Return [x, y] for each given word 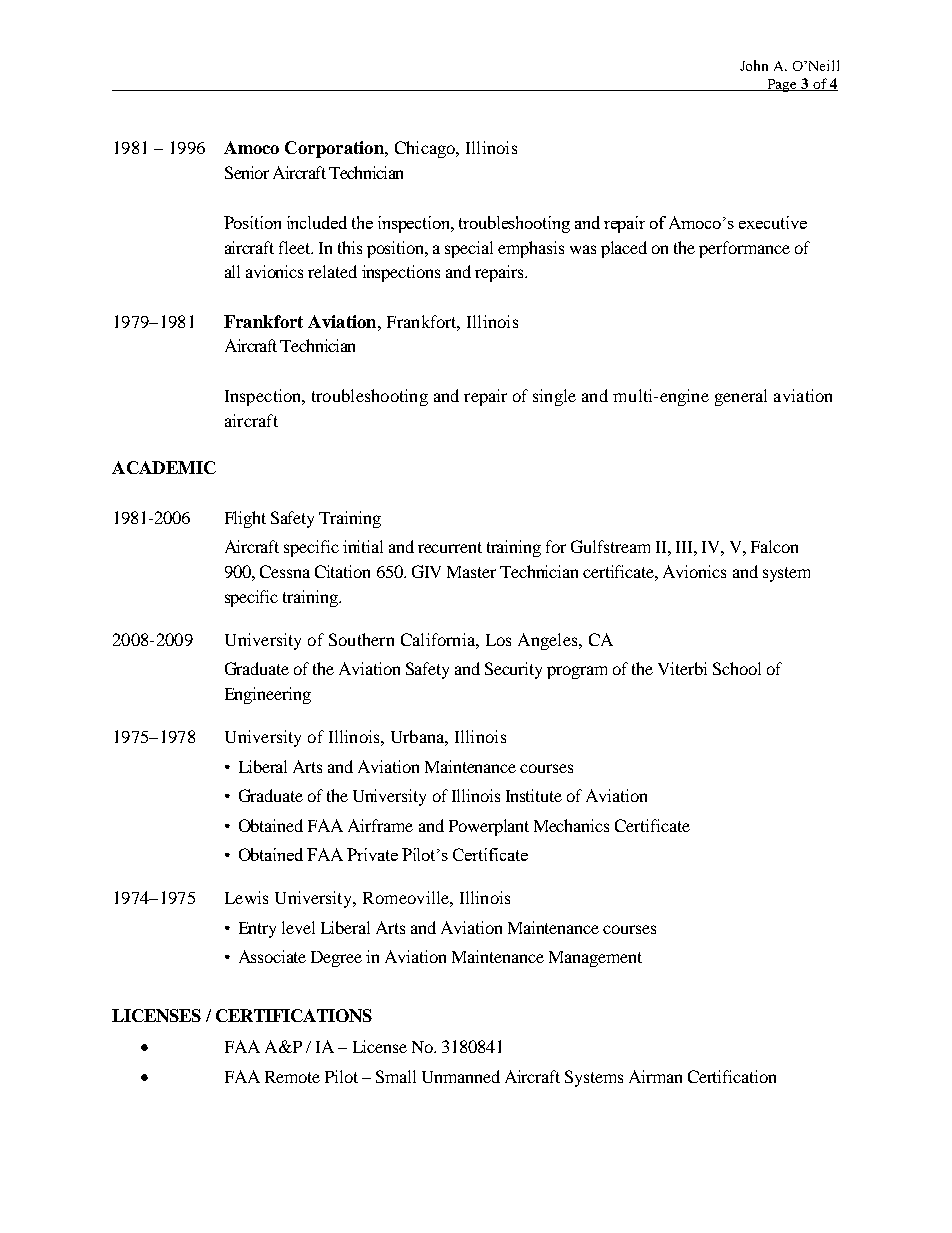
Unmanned [461, 1076]
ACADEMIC [164, 467]
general [741, 397]
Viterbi [682, 668]
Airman [655, 1076]
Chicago [426, 149]
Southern [361, 639]
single [554, 397]
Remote [292, 1077]
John [754, 65]
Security [513, 670]
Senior [247, 172]
